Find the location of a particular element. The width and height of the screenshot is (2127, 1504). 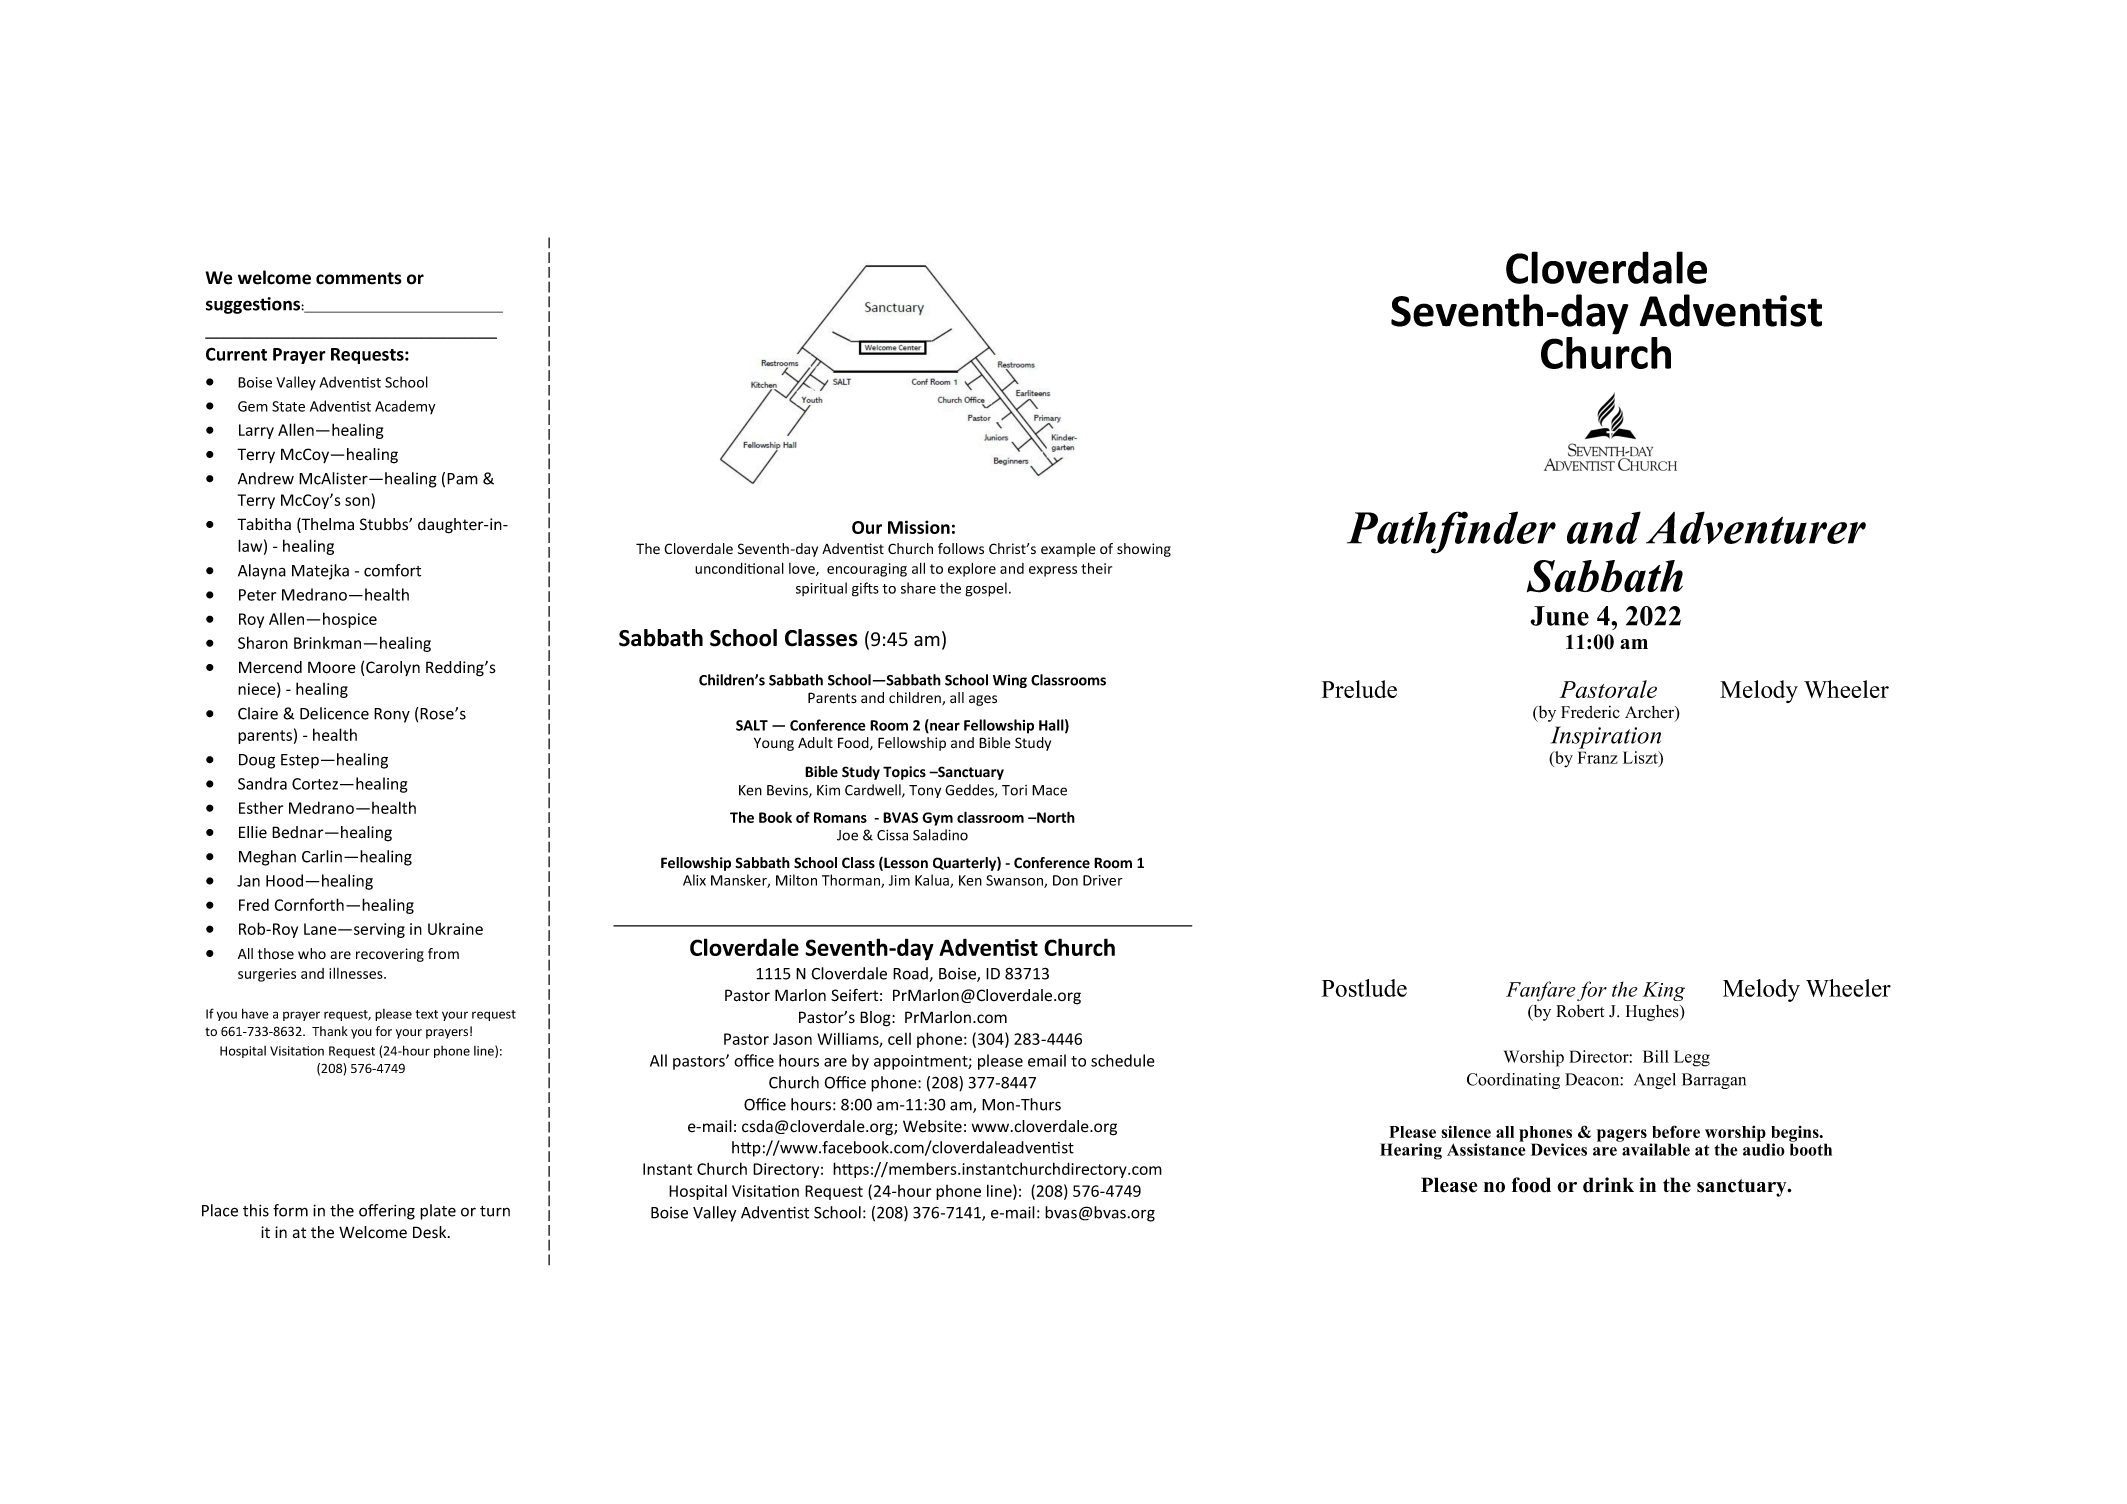

Hughes is located at coordinates (1653, 1013).
